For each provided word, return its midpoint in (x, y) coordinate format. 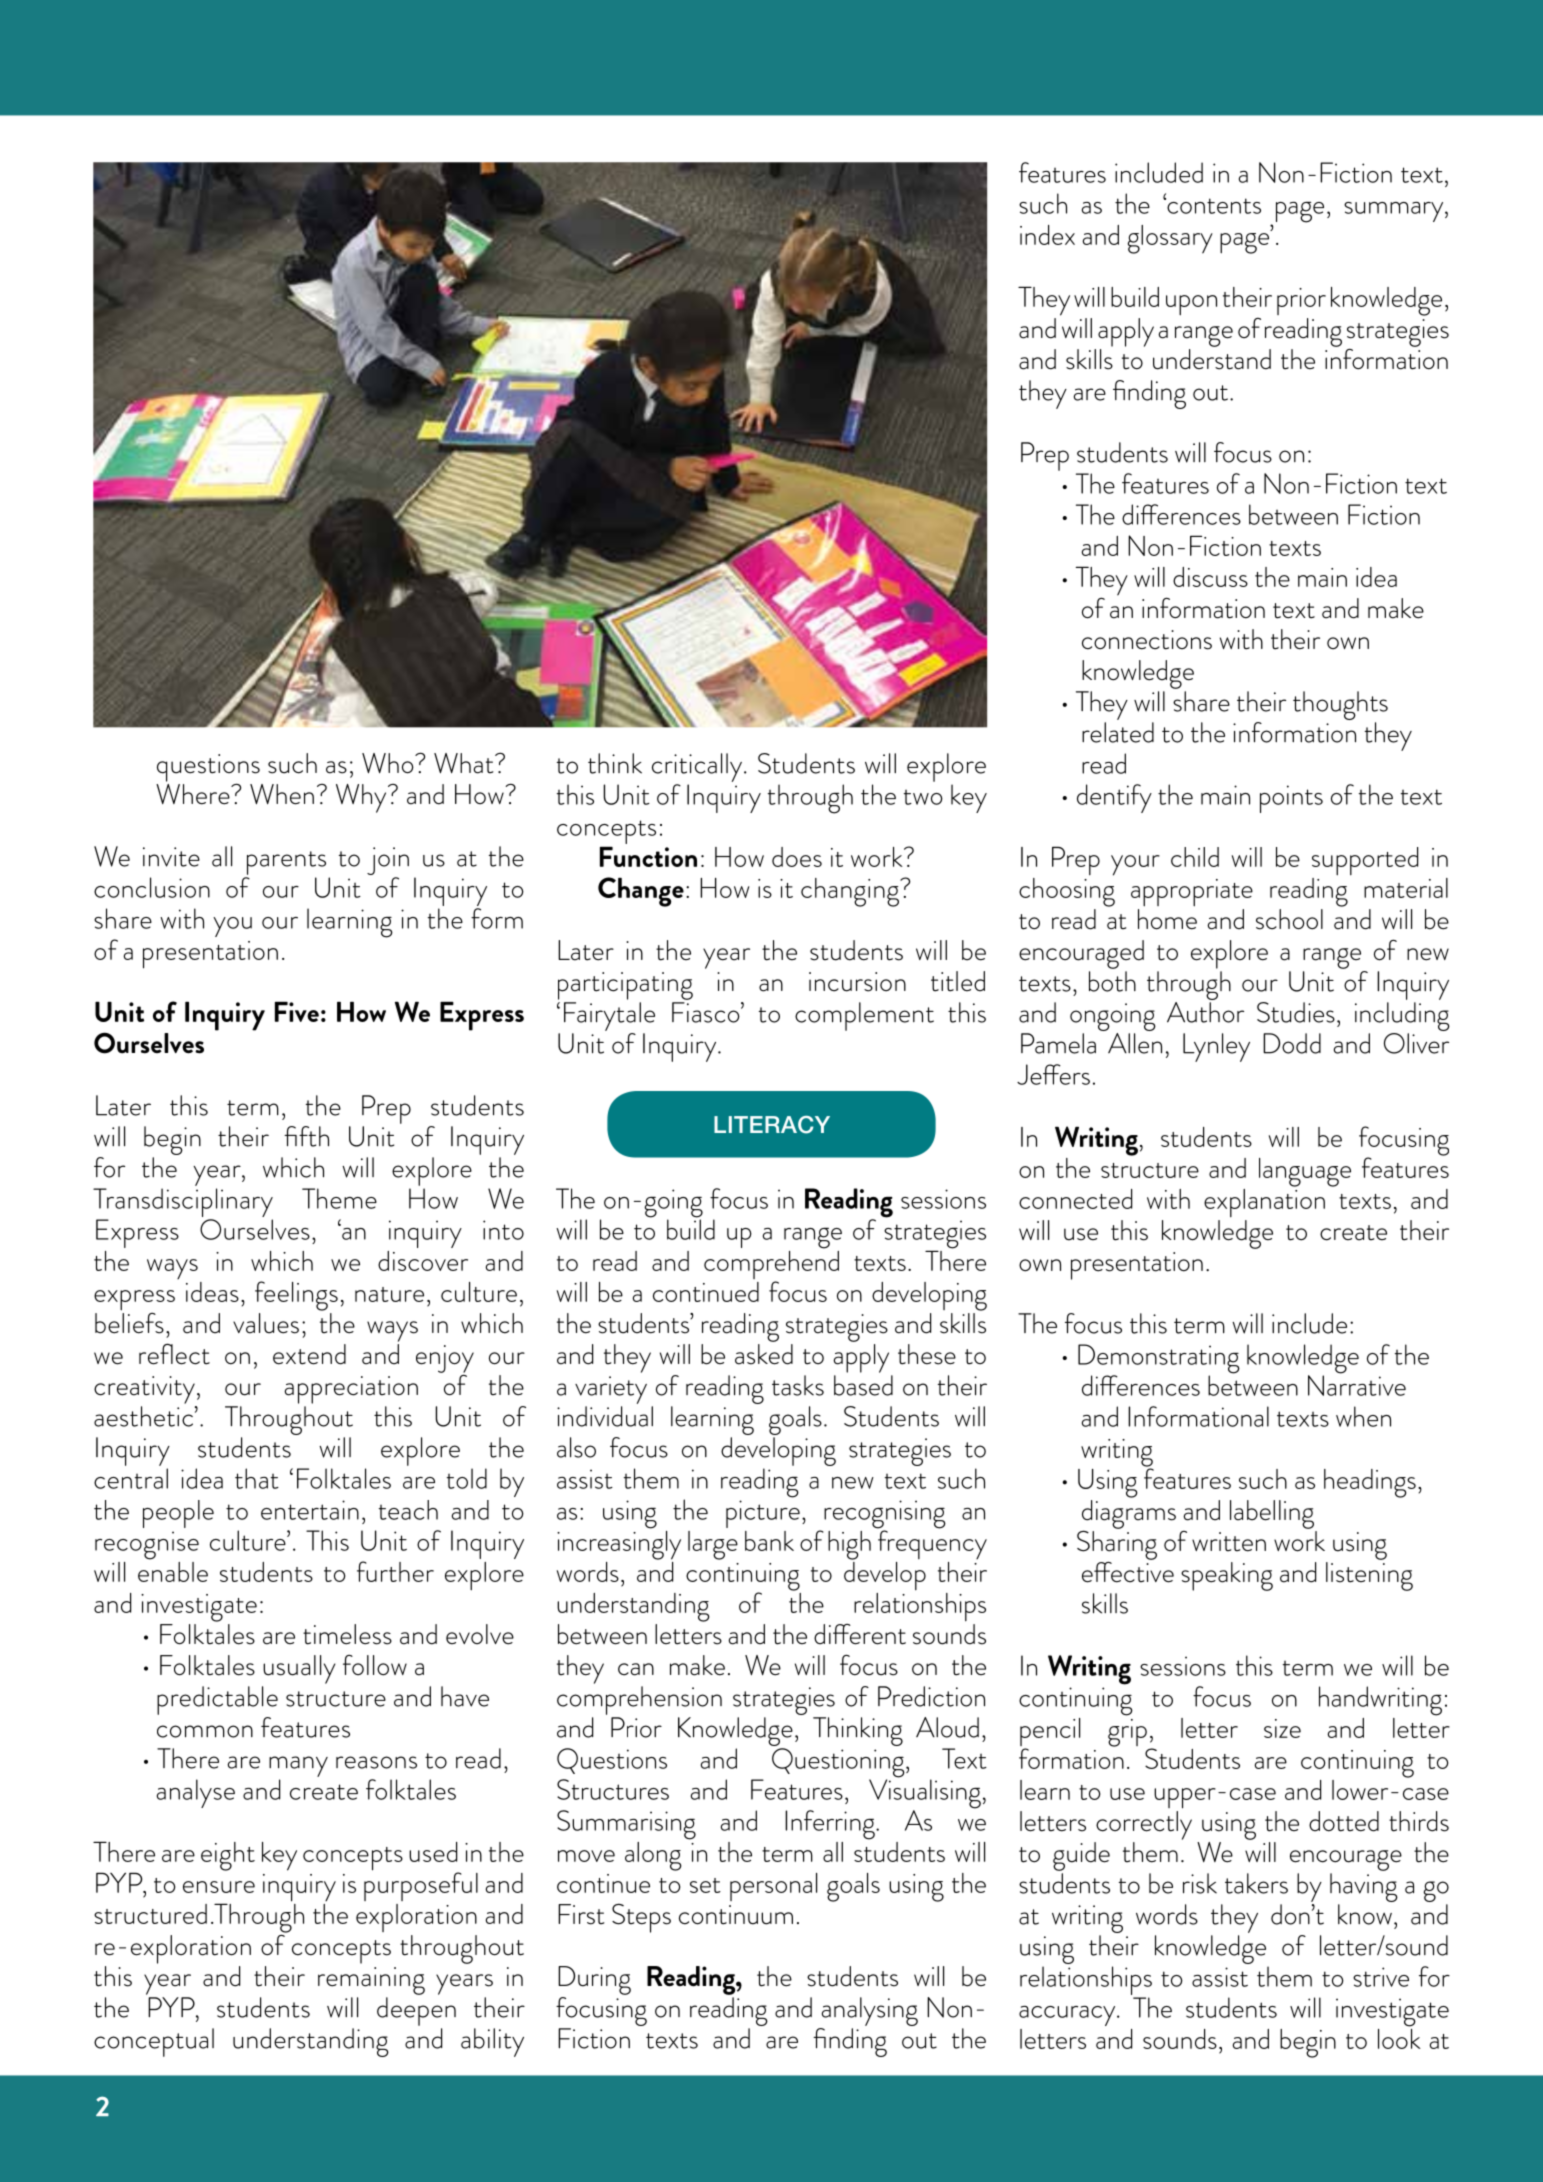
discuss (1210, 577)
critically (698, 767)
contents (1213, 206)
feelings (296, 1296)
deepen (416, 2011)
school (1289, 919)
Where (194, 793)
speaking (1227, 1576)
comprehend (771, 1265)
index (1047, 235)
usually (299, 1669)
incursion (857, 982)
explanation (1264, 1201)
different (860, 1634)
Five (297, 1011)
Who (389, 763)
